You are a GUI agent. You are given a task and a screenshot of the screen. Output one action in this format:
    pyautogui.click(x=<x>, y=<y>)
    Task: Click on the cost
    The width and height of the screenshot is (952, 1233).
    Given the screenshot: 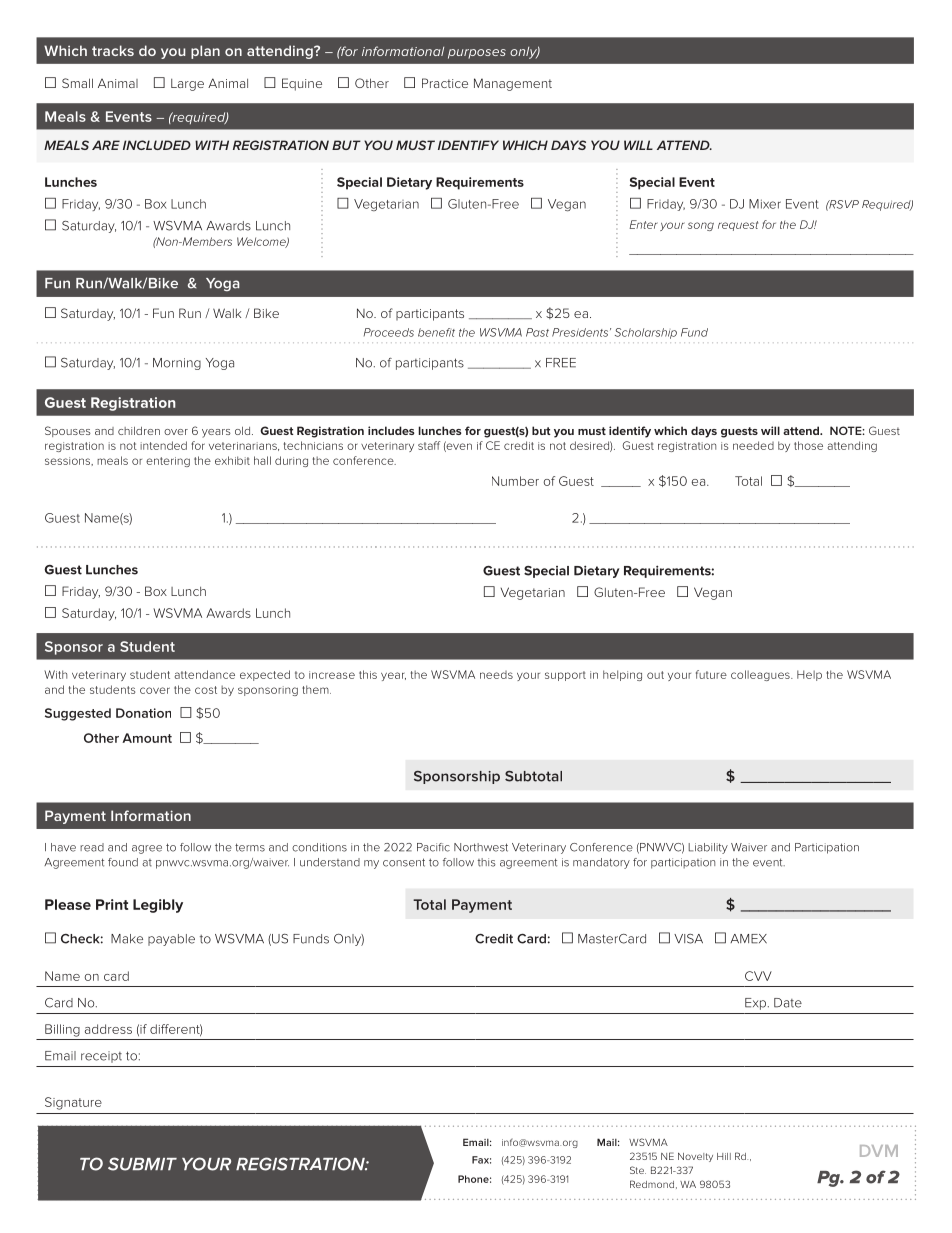 What is the action you would take?
    pyautogui.click(x=206, y=690)
